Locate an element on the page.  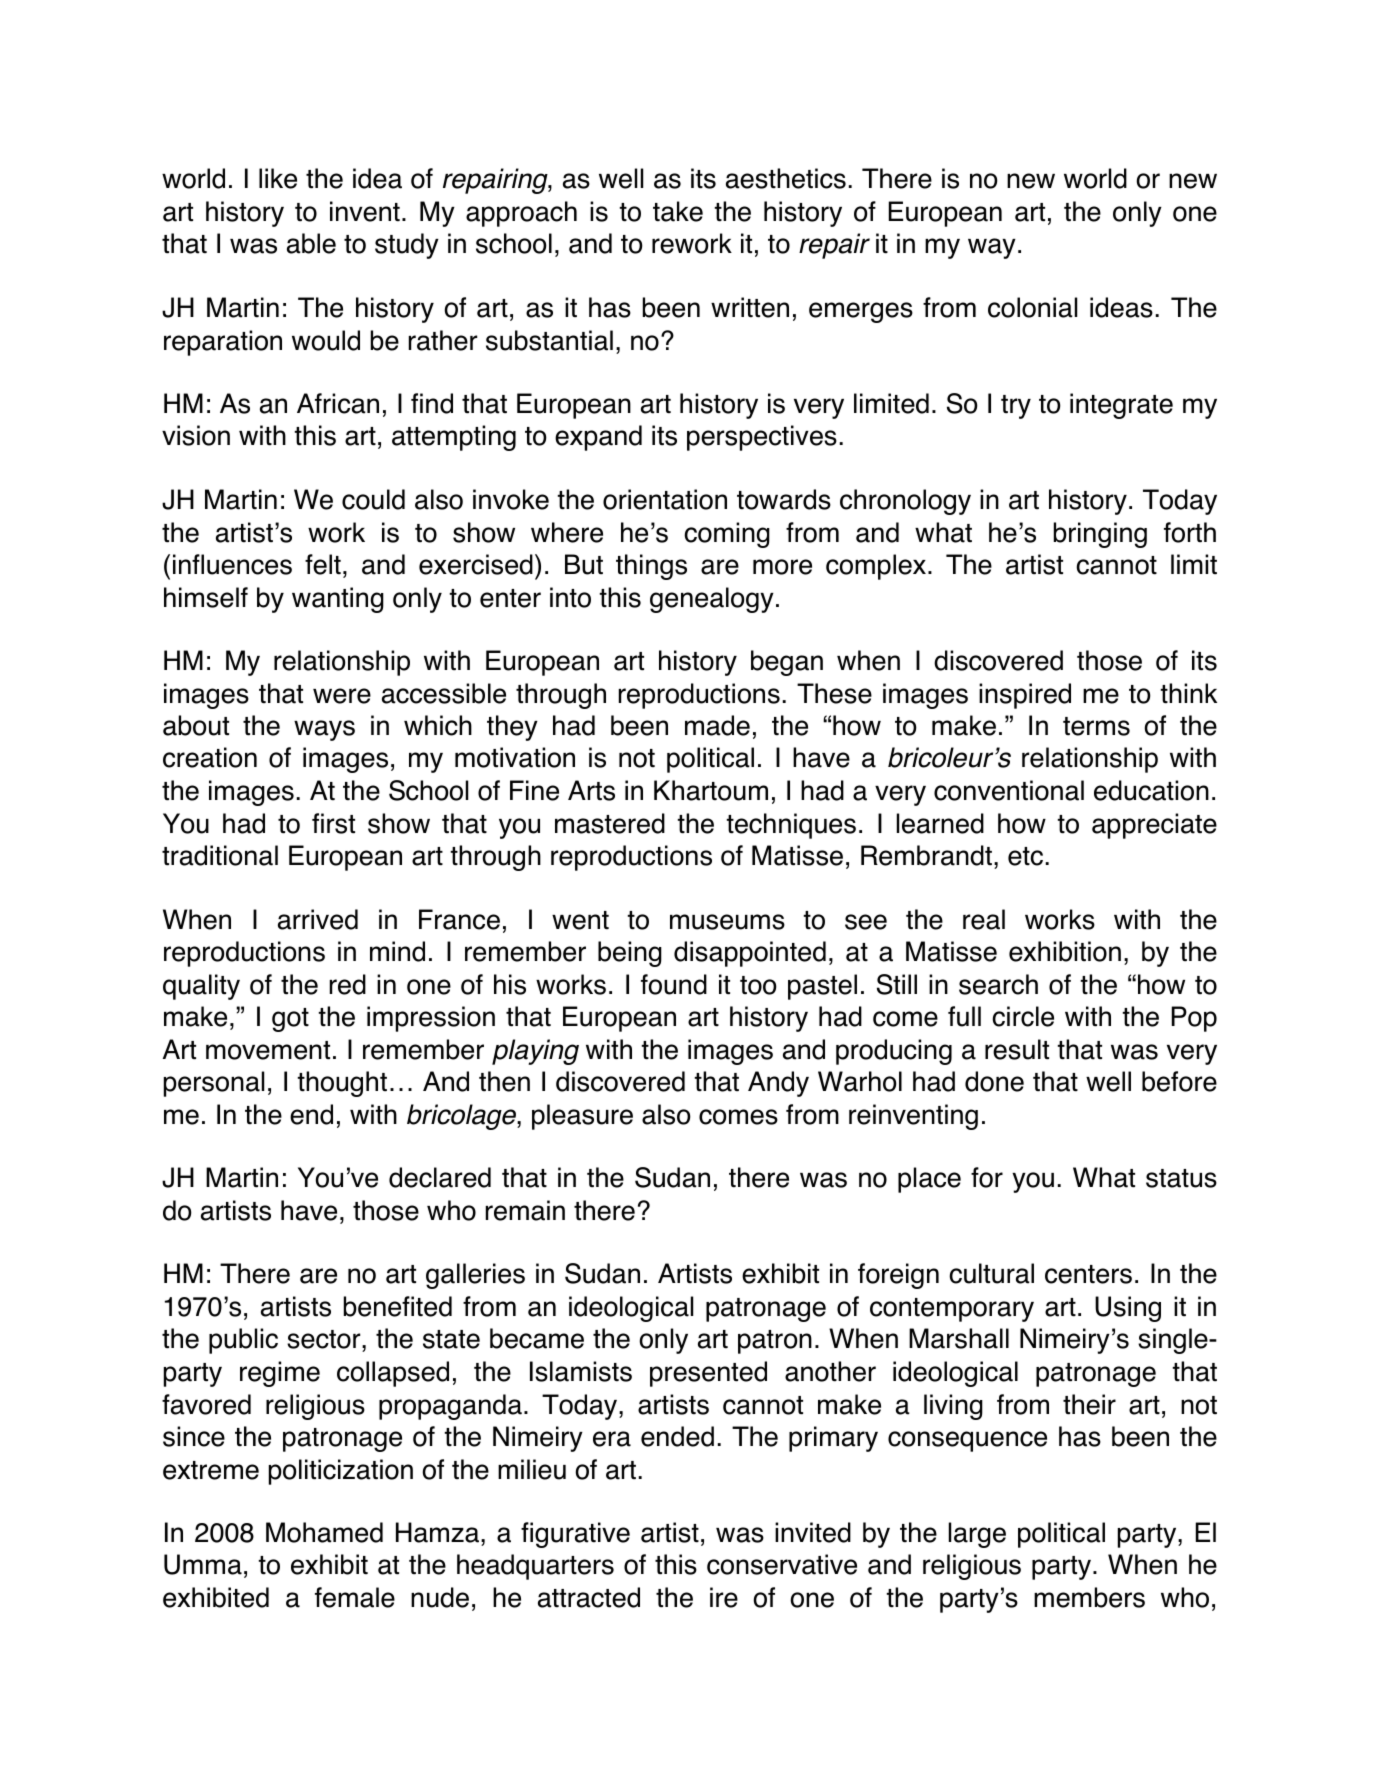
colonial is located at coordinates (1032, 307).
